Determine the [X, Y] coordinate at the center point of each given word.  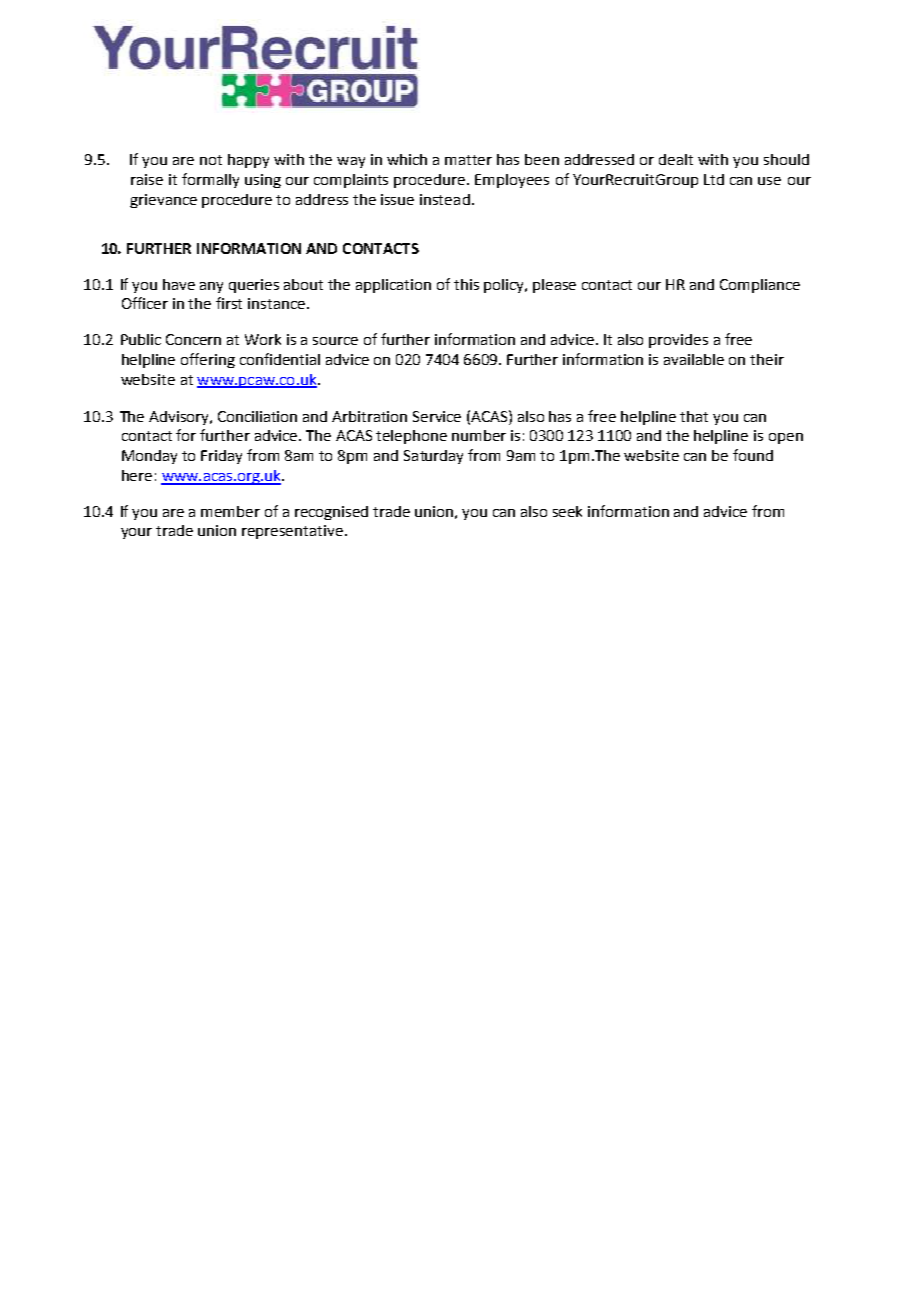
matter [468, 160]
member [230, 511]
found [753, 455]
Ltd [714, 179]
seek [567, 511]
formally [210, 180]
